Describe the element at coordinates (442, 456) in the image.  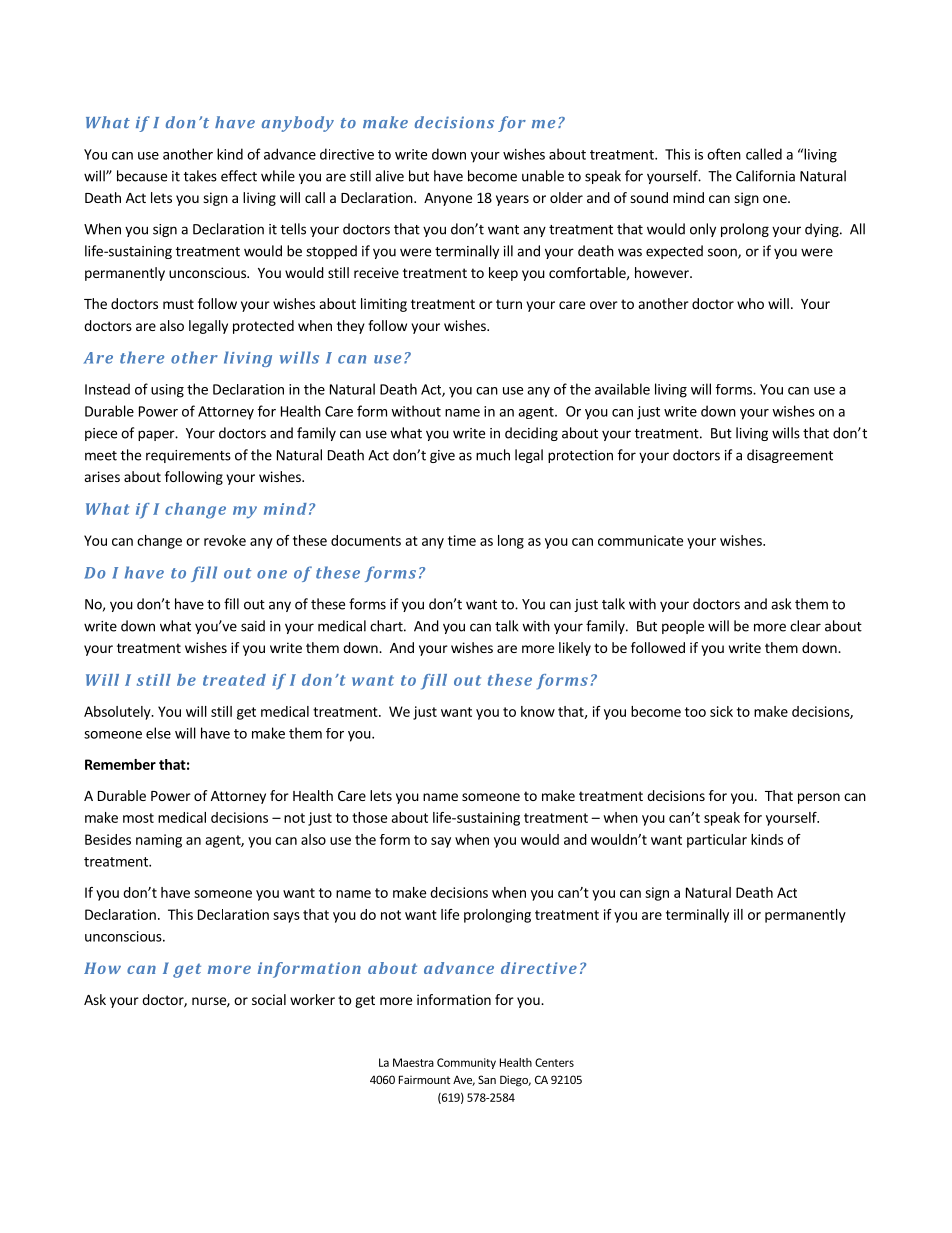
I see `give` at that location.
